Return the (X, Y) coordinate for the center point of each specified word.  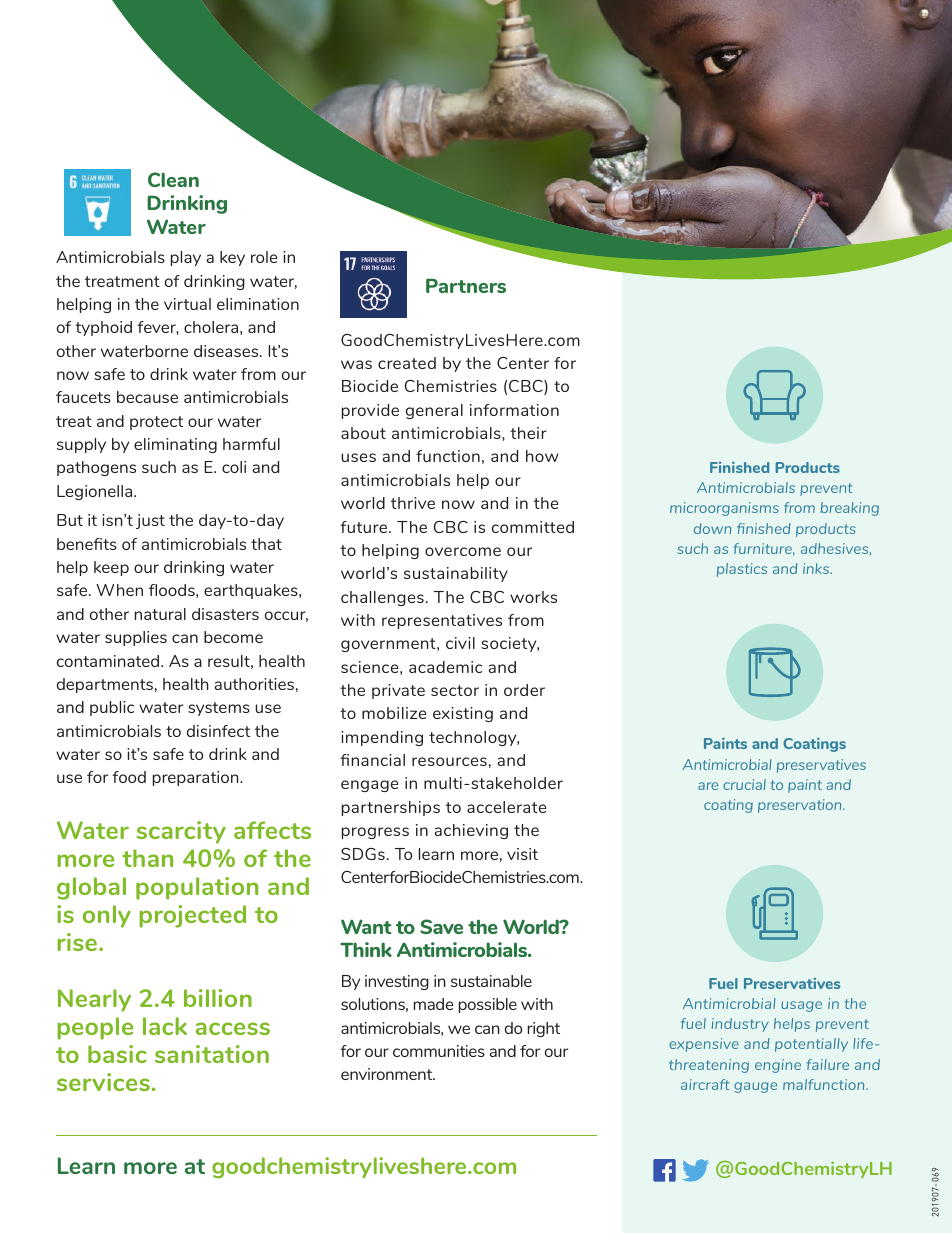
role (264, 257)
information (514, 410)
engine (778, 1066)
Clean (173, 179)
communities (439, 1051)
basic (117, 1054)
